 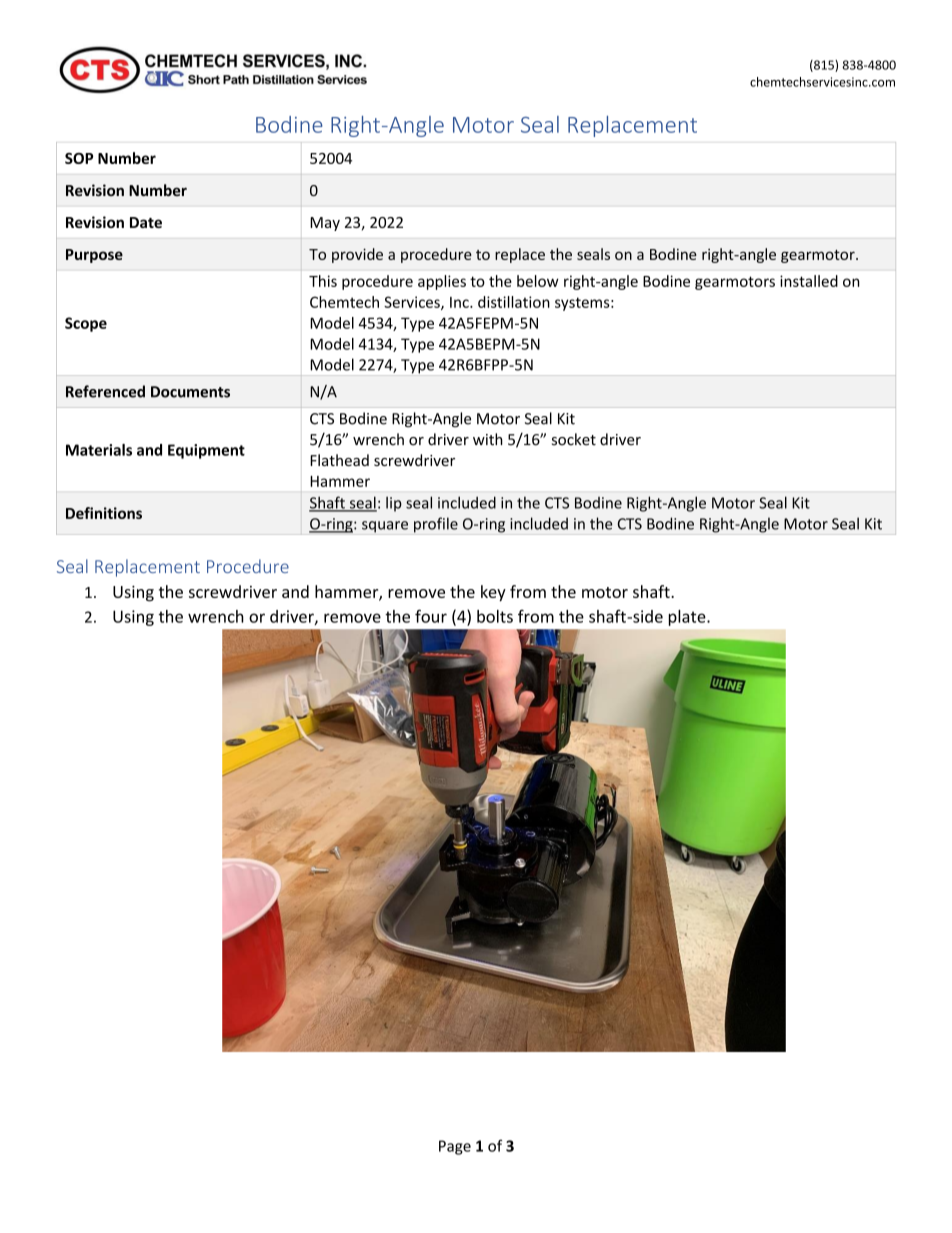 I want to click on Date, so click(x=146, y=222).
